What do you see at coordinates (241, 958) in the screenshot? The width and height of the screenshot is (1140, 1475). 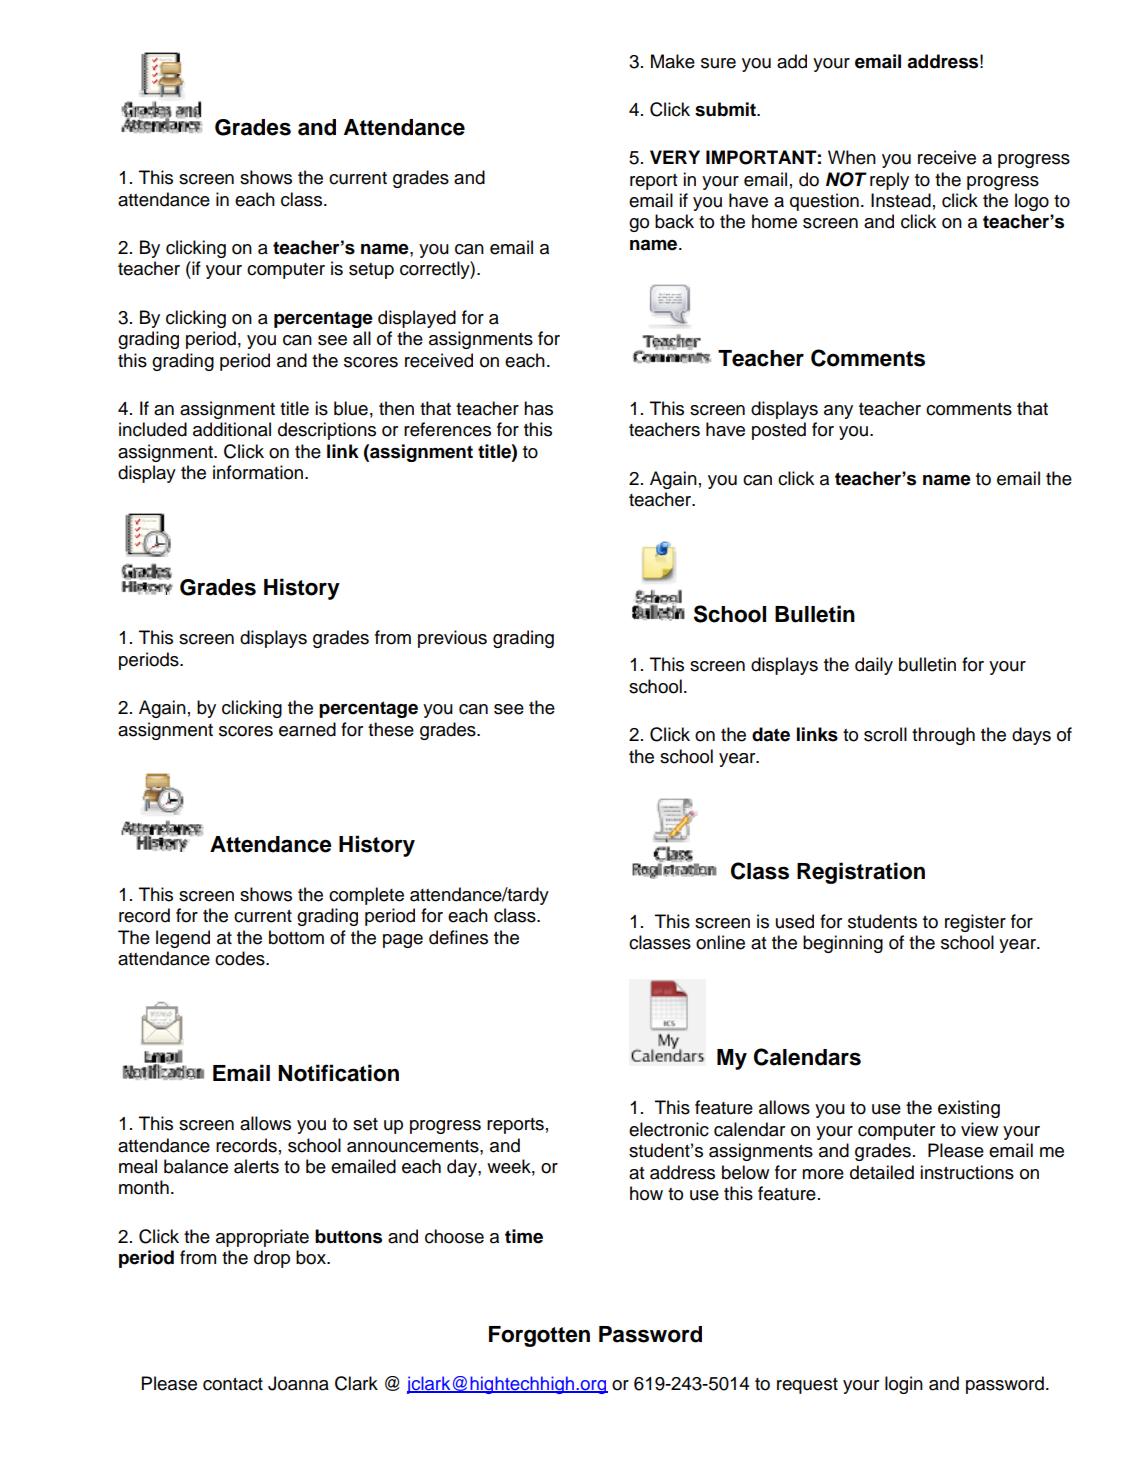 I see `codes` at bounding box center [241, 958].
